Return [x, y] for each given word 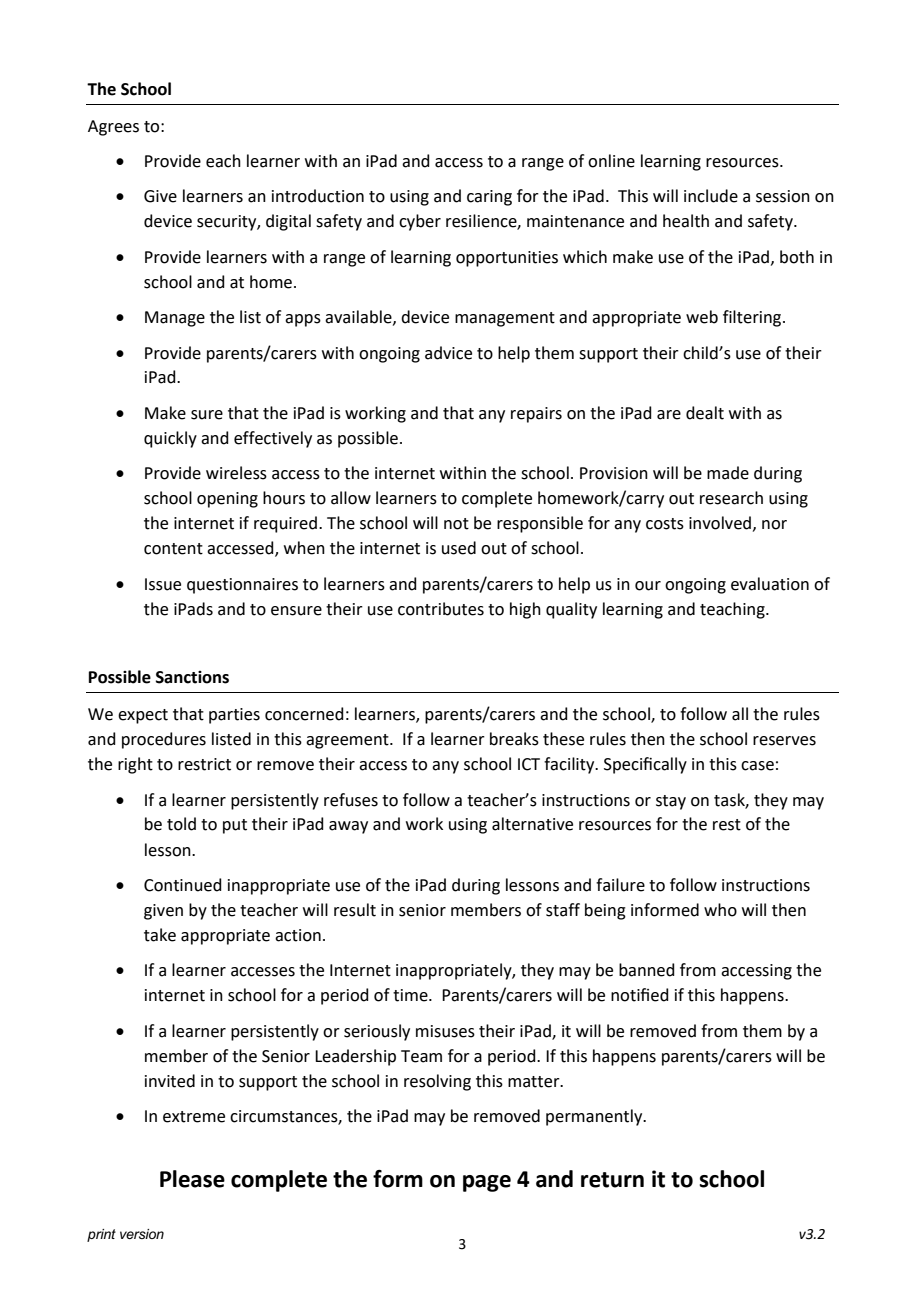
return [612, 1180]
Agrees [113, 128]
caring [489, 198]
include [711, 196]
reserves [784, 741]
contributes [441, 609]
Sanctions [192, 677]
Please [192, 1179]
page [487, 1183]
